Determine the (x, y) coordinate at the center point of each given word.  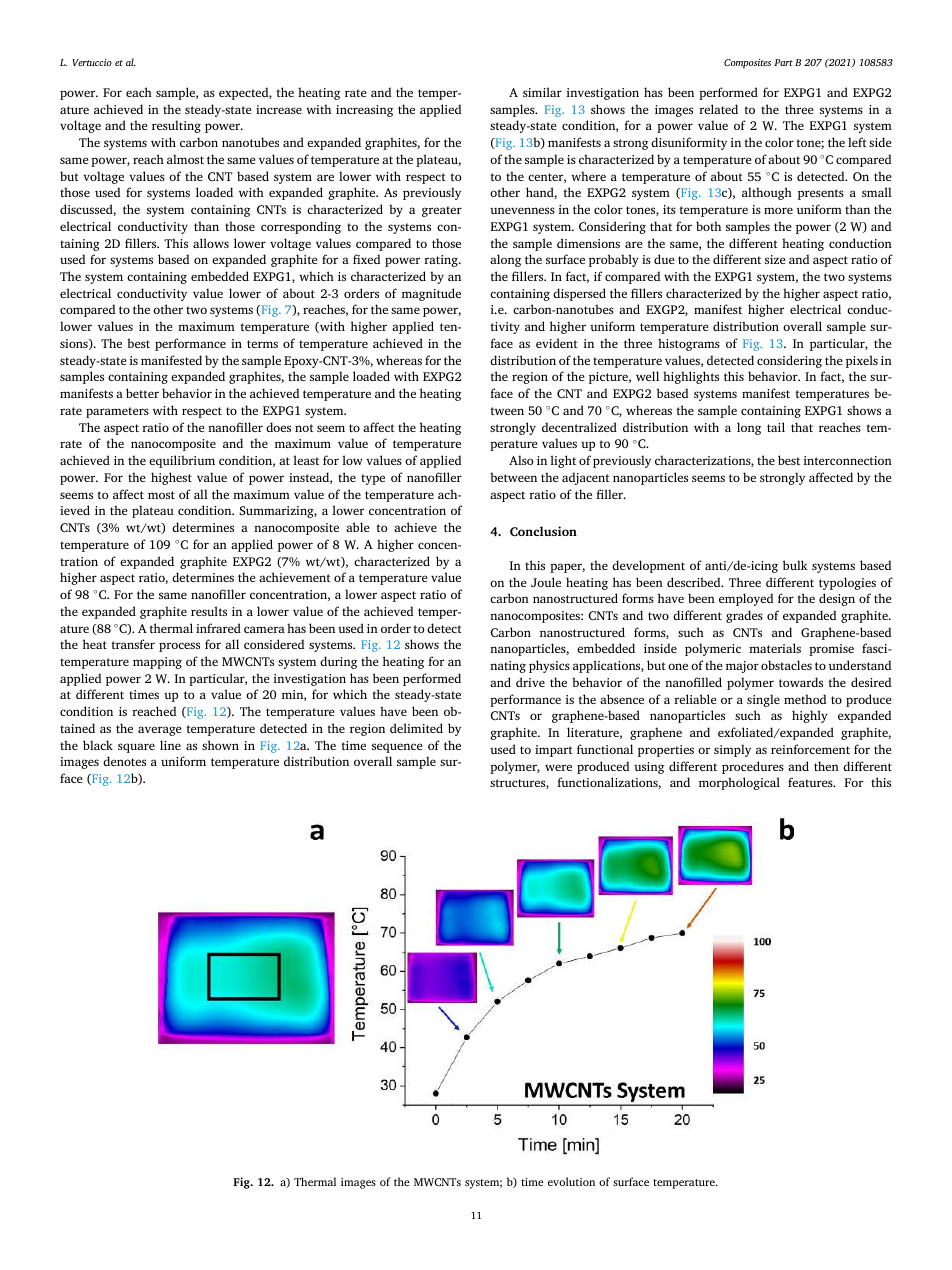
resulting (176, 126)
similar (542, 92)
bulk (795, 565)
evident (557, 343)
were (558, 767)
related (718, 109)
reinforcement (810, 749)
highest (171, 478)
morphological (739, 783)
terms (262, 344)
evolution (571, 1181)
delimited (416, 728)
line (170, 745)
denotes (124, 761)
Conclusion (543, 531)
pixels (862, 361)
